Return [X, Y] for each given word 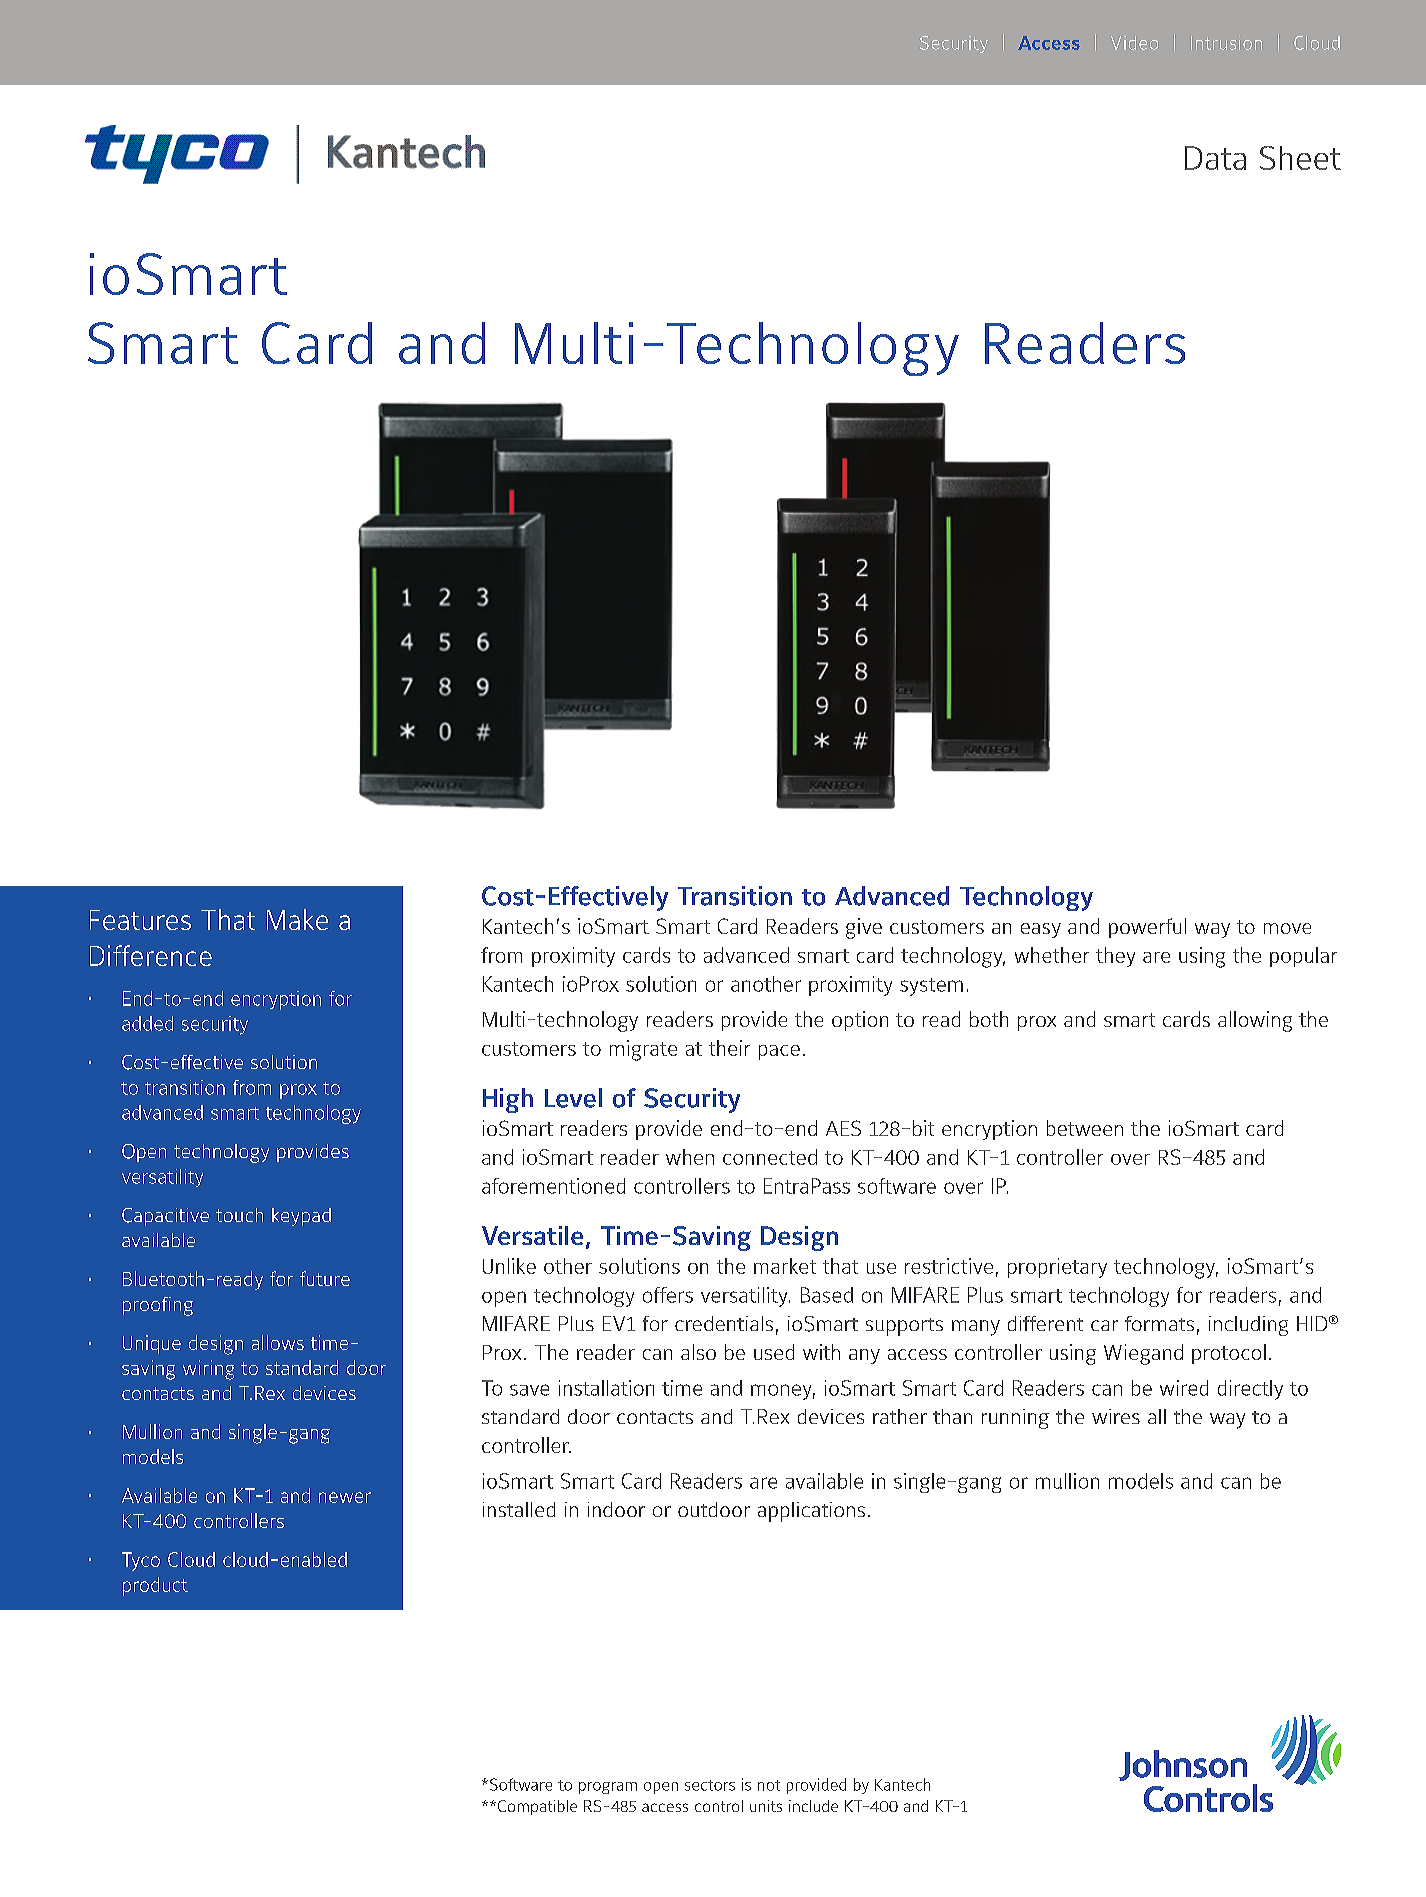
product [155, 1586]
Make [297, 919]
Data [1215, 158]
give [864, 928]
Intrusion [1226, 43]
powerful [1147, 928]
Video [1134, 43]
